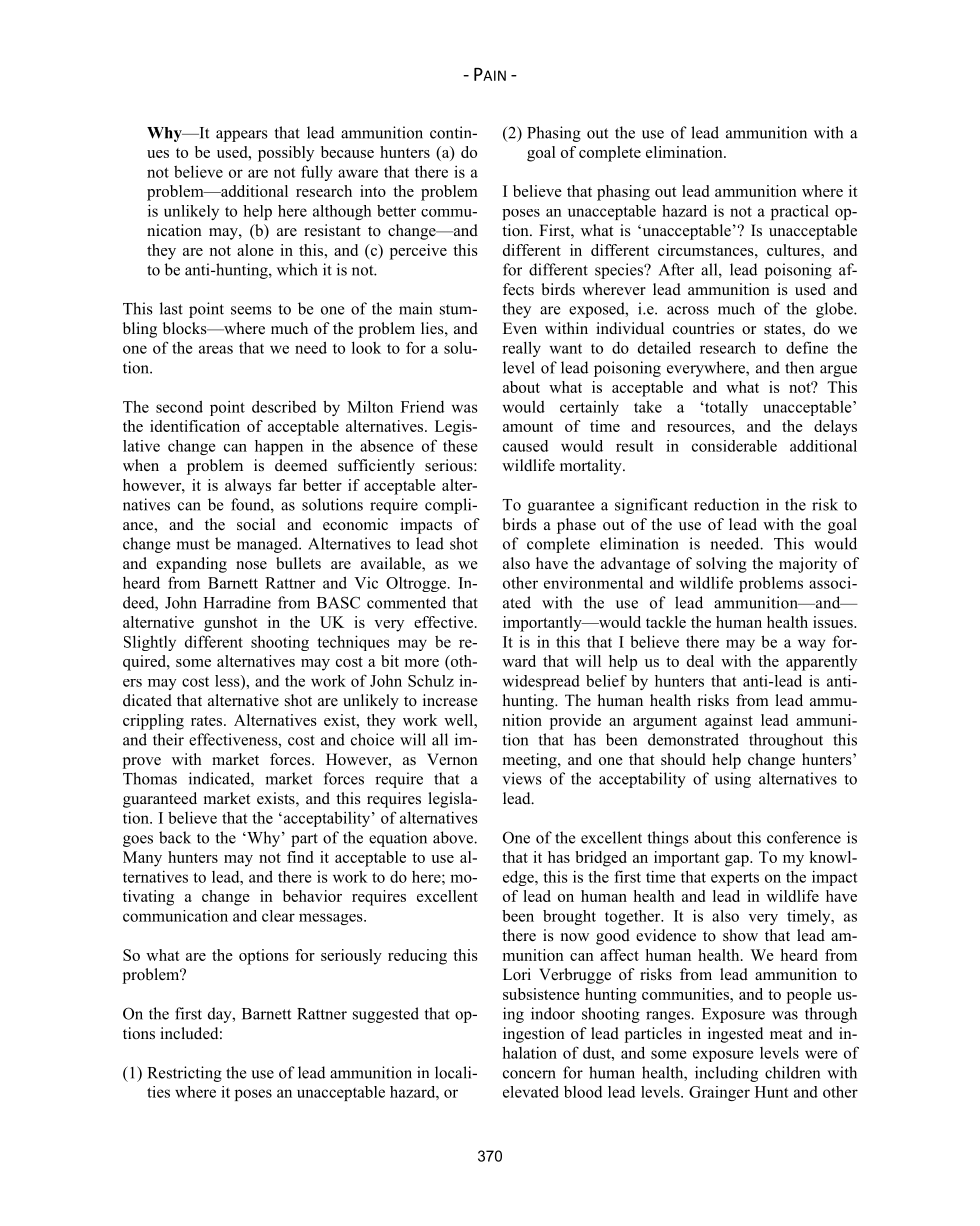  Describe the element at coordinates (242, 136) in the screenshot. I see `appears` at that location.
